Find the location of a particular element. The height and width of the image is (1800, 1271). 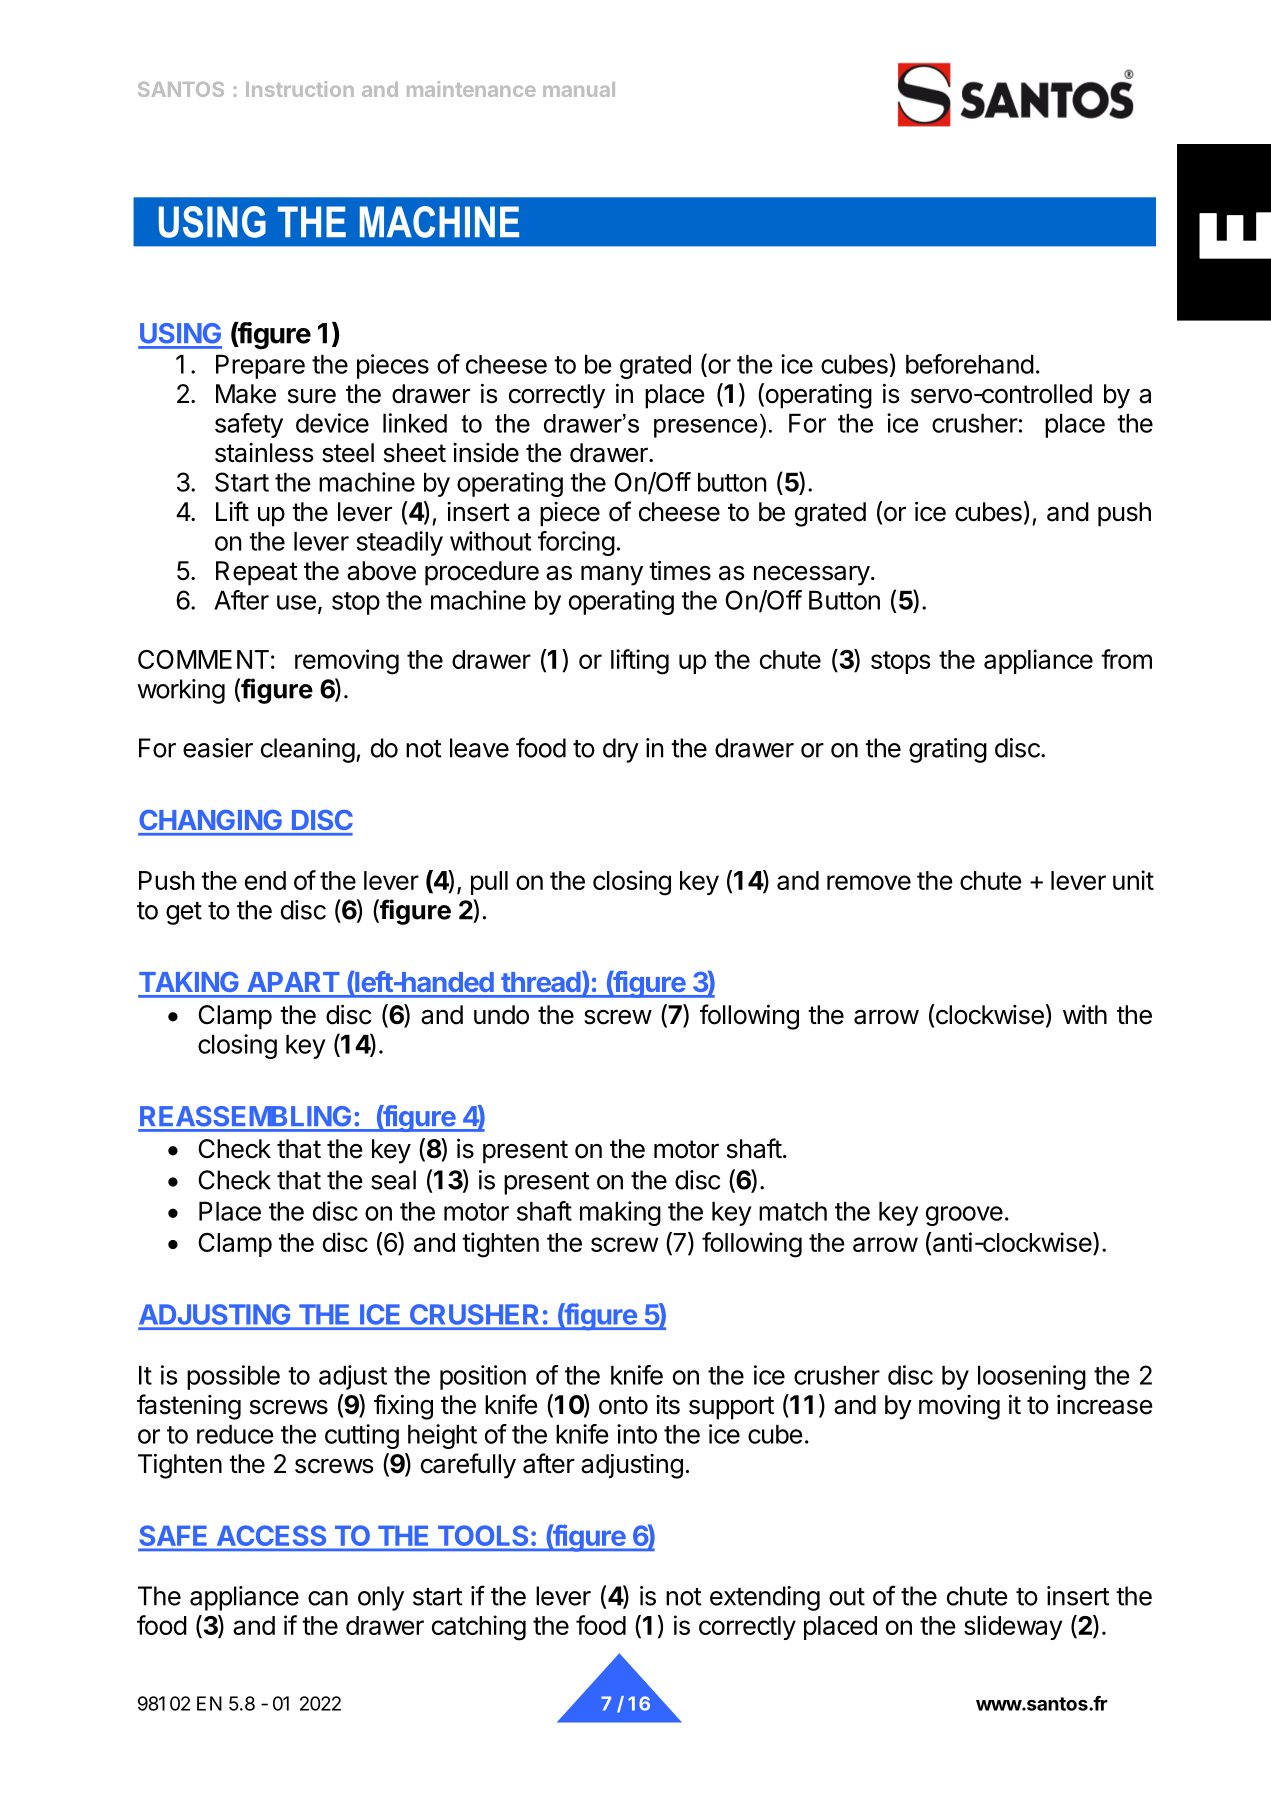

can is located at coordinates (328, 1598).
